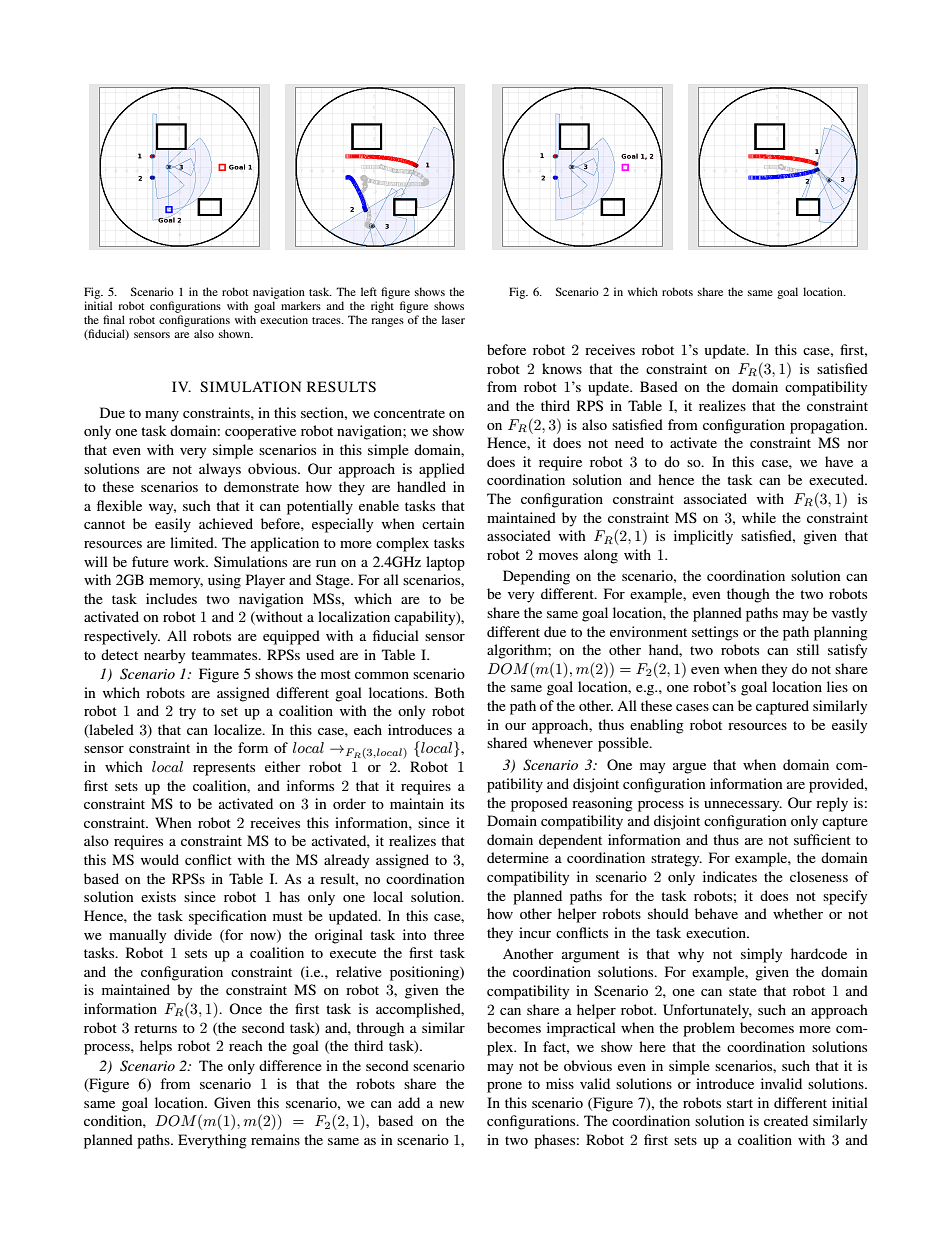  What do you see at coordinates (786, 1120) in the screenshot?
I see `created` at bounding box center [786, 1120].
